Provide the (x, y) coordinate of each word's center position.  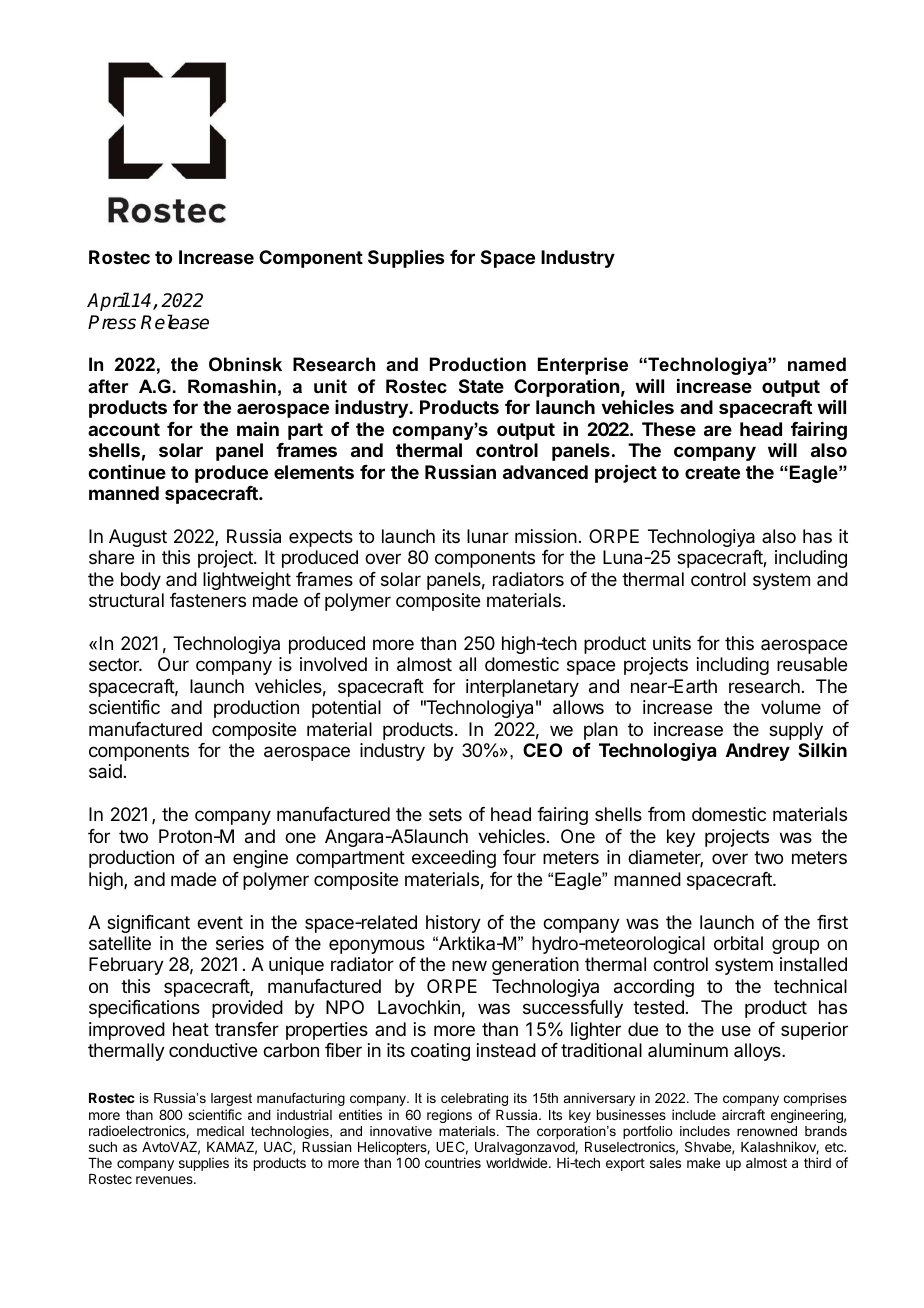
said (105, 771)
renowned (767, 1131)
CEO (543, 750)
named (817, 364)
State (481, 386)
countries (453, 1162)
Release (175, 322)
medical (220, 1131)
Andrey (758, 752)
